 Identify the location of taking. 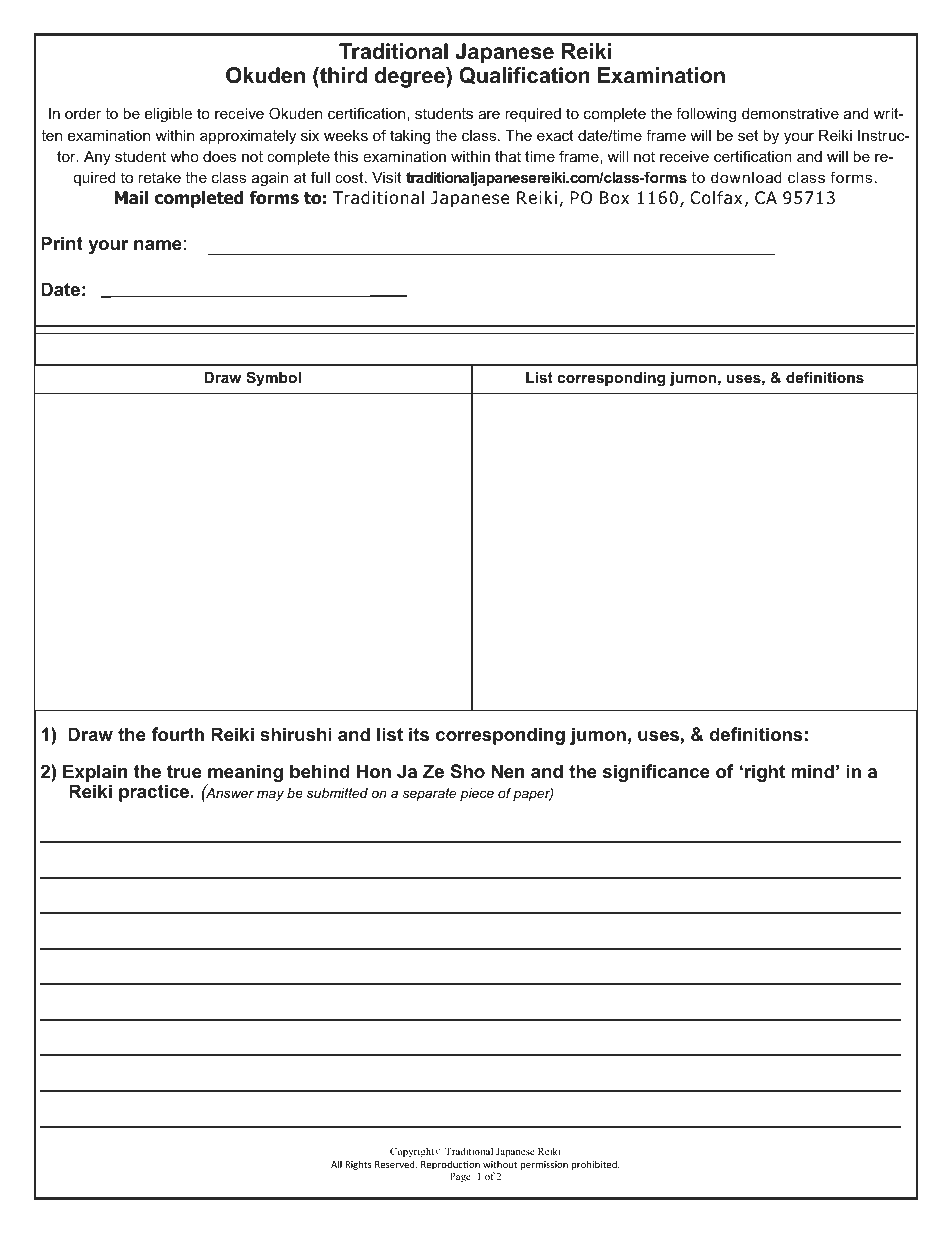
(410, 137).
